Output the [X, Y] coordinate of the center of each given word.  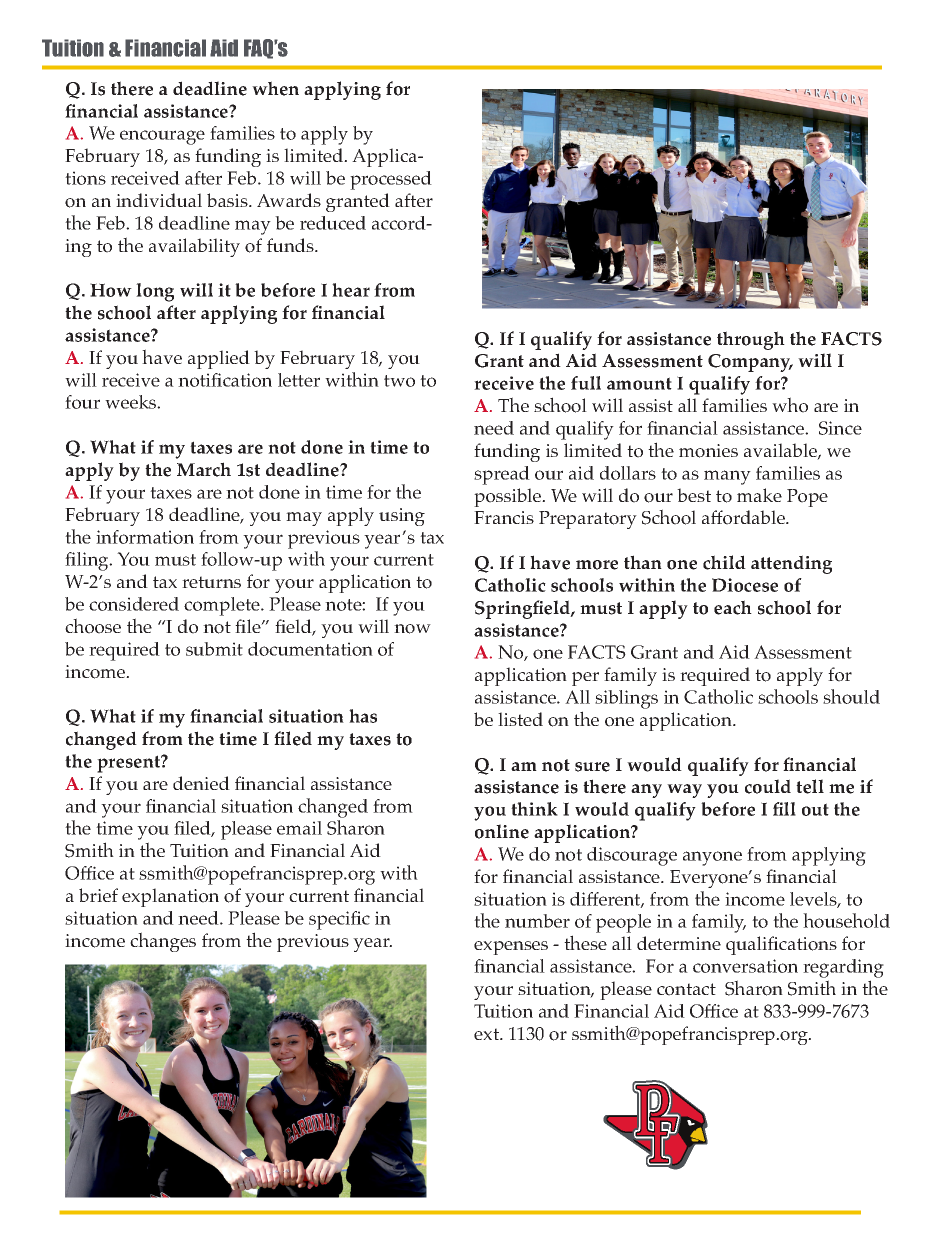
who [790, 405]
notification [225, 380]
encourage [162, 137]
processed [391, 180]
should [851, 696]
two [399, 381]
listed [520, 719]
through [751, 340]
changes [163, 942]
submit [214, 649]
